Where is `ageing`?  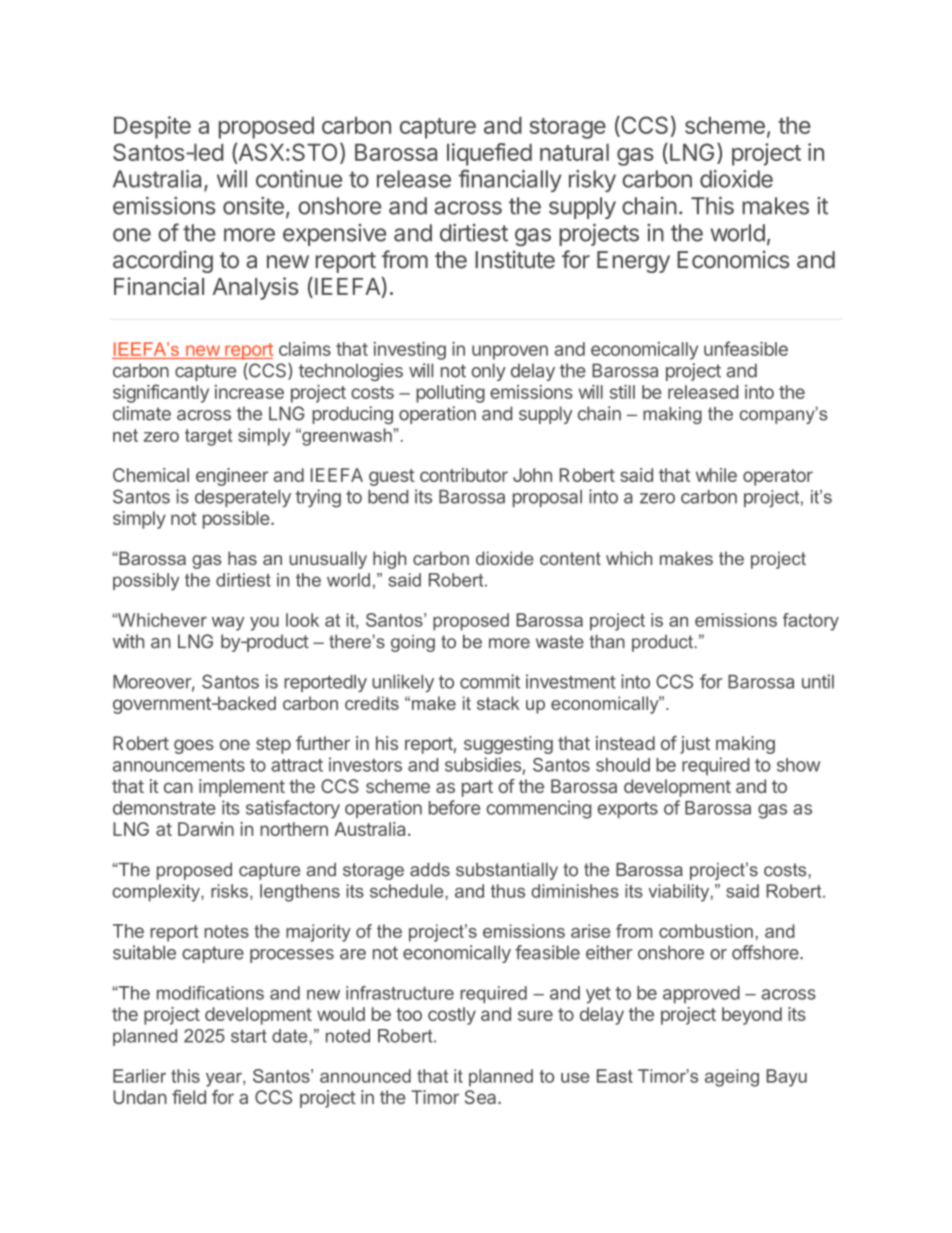 ageing is located at coordinates (732, 1078).
